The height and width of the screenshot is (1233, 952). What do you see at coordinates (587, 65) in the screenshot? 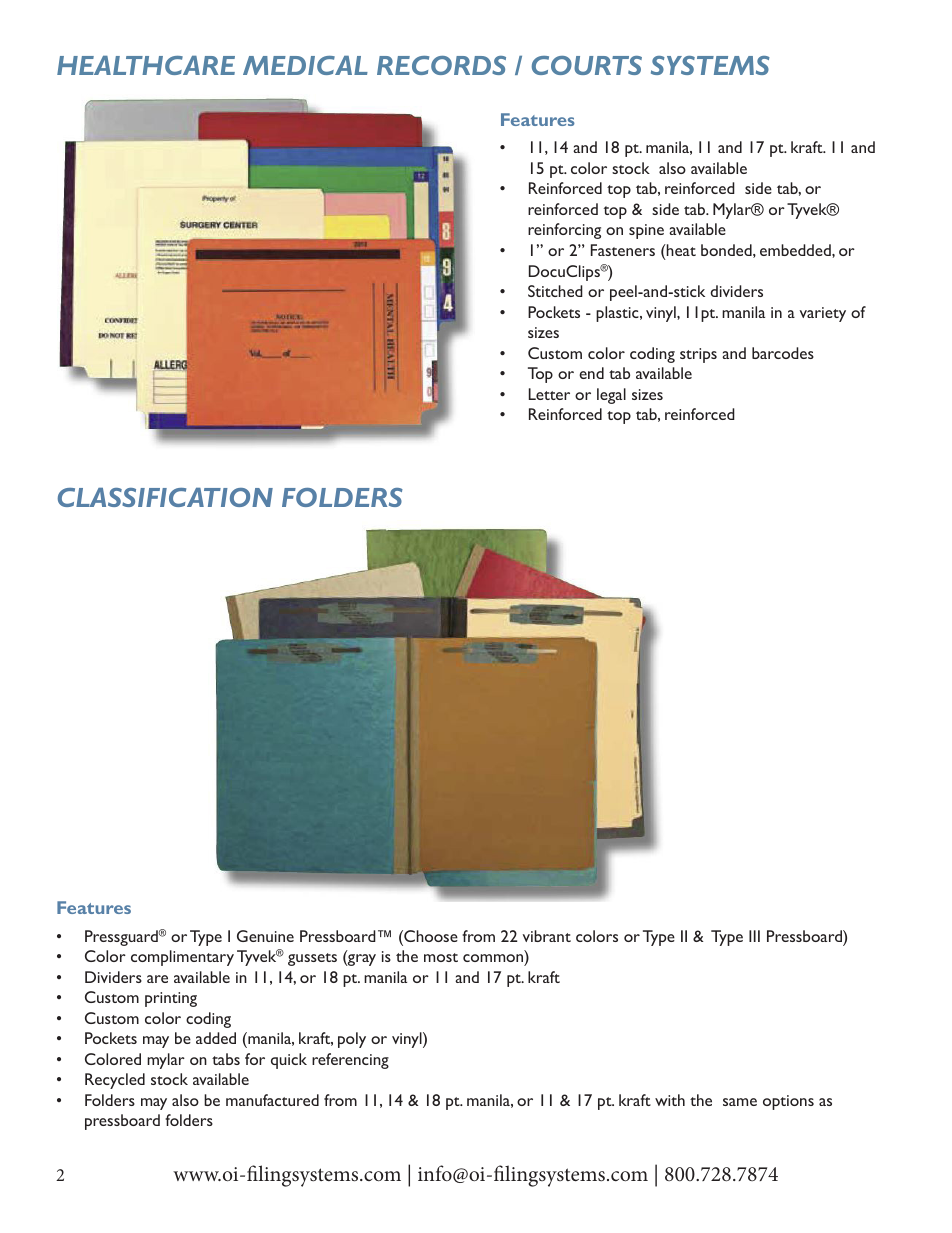
I see `COURTS` at bounding box center [587, 65].
